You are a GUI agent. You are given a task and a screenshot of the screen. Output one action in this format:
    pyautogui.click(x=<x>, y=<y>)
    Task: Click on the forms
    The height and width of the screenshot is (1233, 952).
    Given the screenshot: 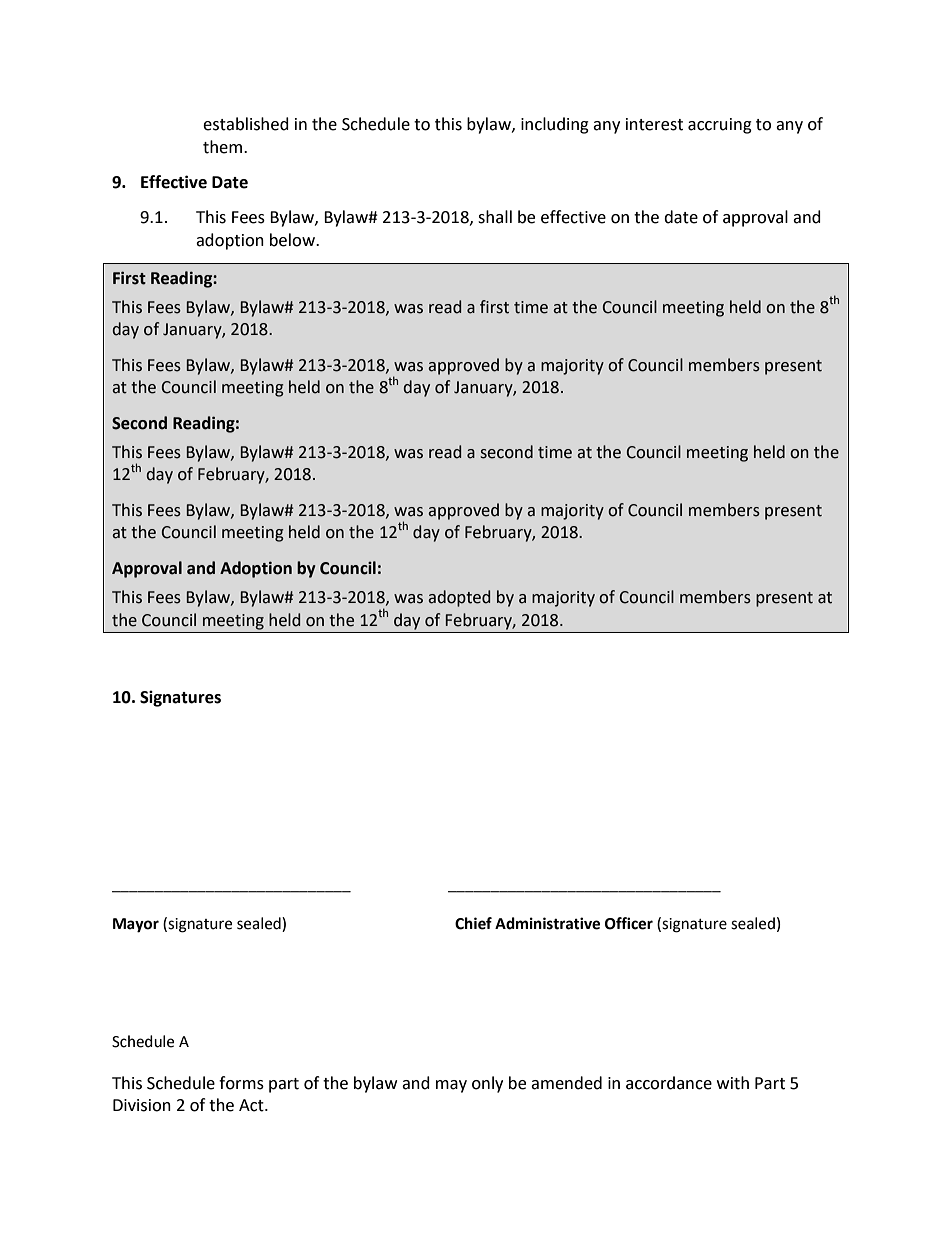 What is the action you would take?
    pyautogui.click(x=241, y=1083)
